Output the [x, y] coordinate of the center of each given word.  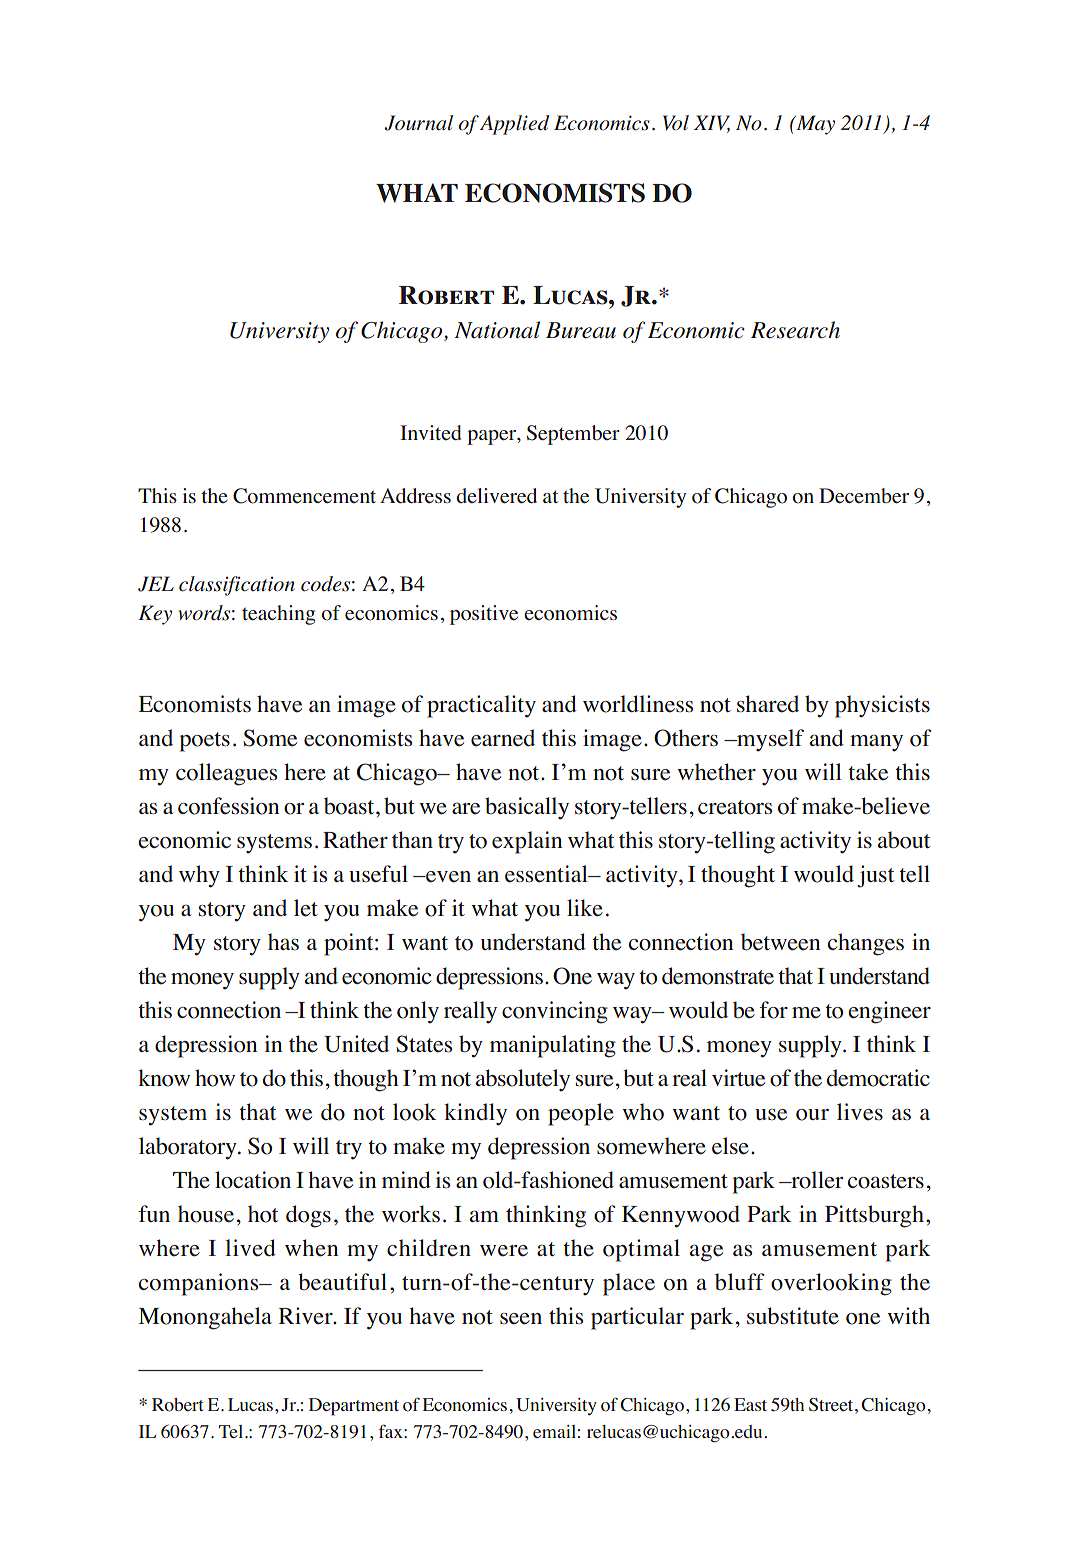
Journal [419, 123]
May [814, 125]
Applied [514, 125]
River [306, 1316]
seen [521, 1319]
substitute [793, 1316]
